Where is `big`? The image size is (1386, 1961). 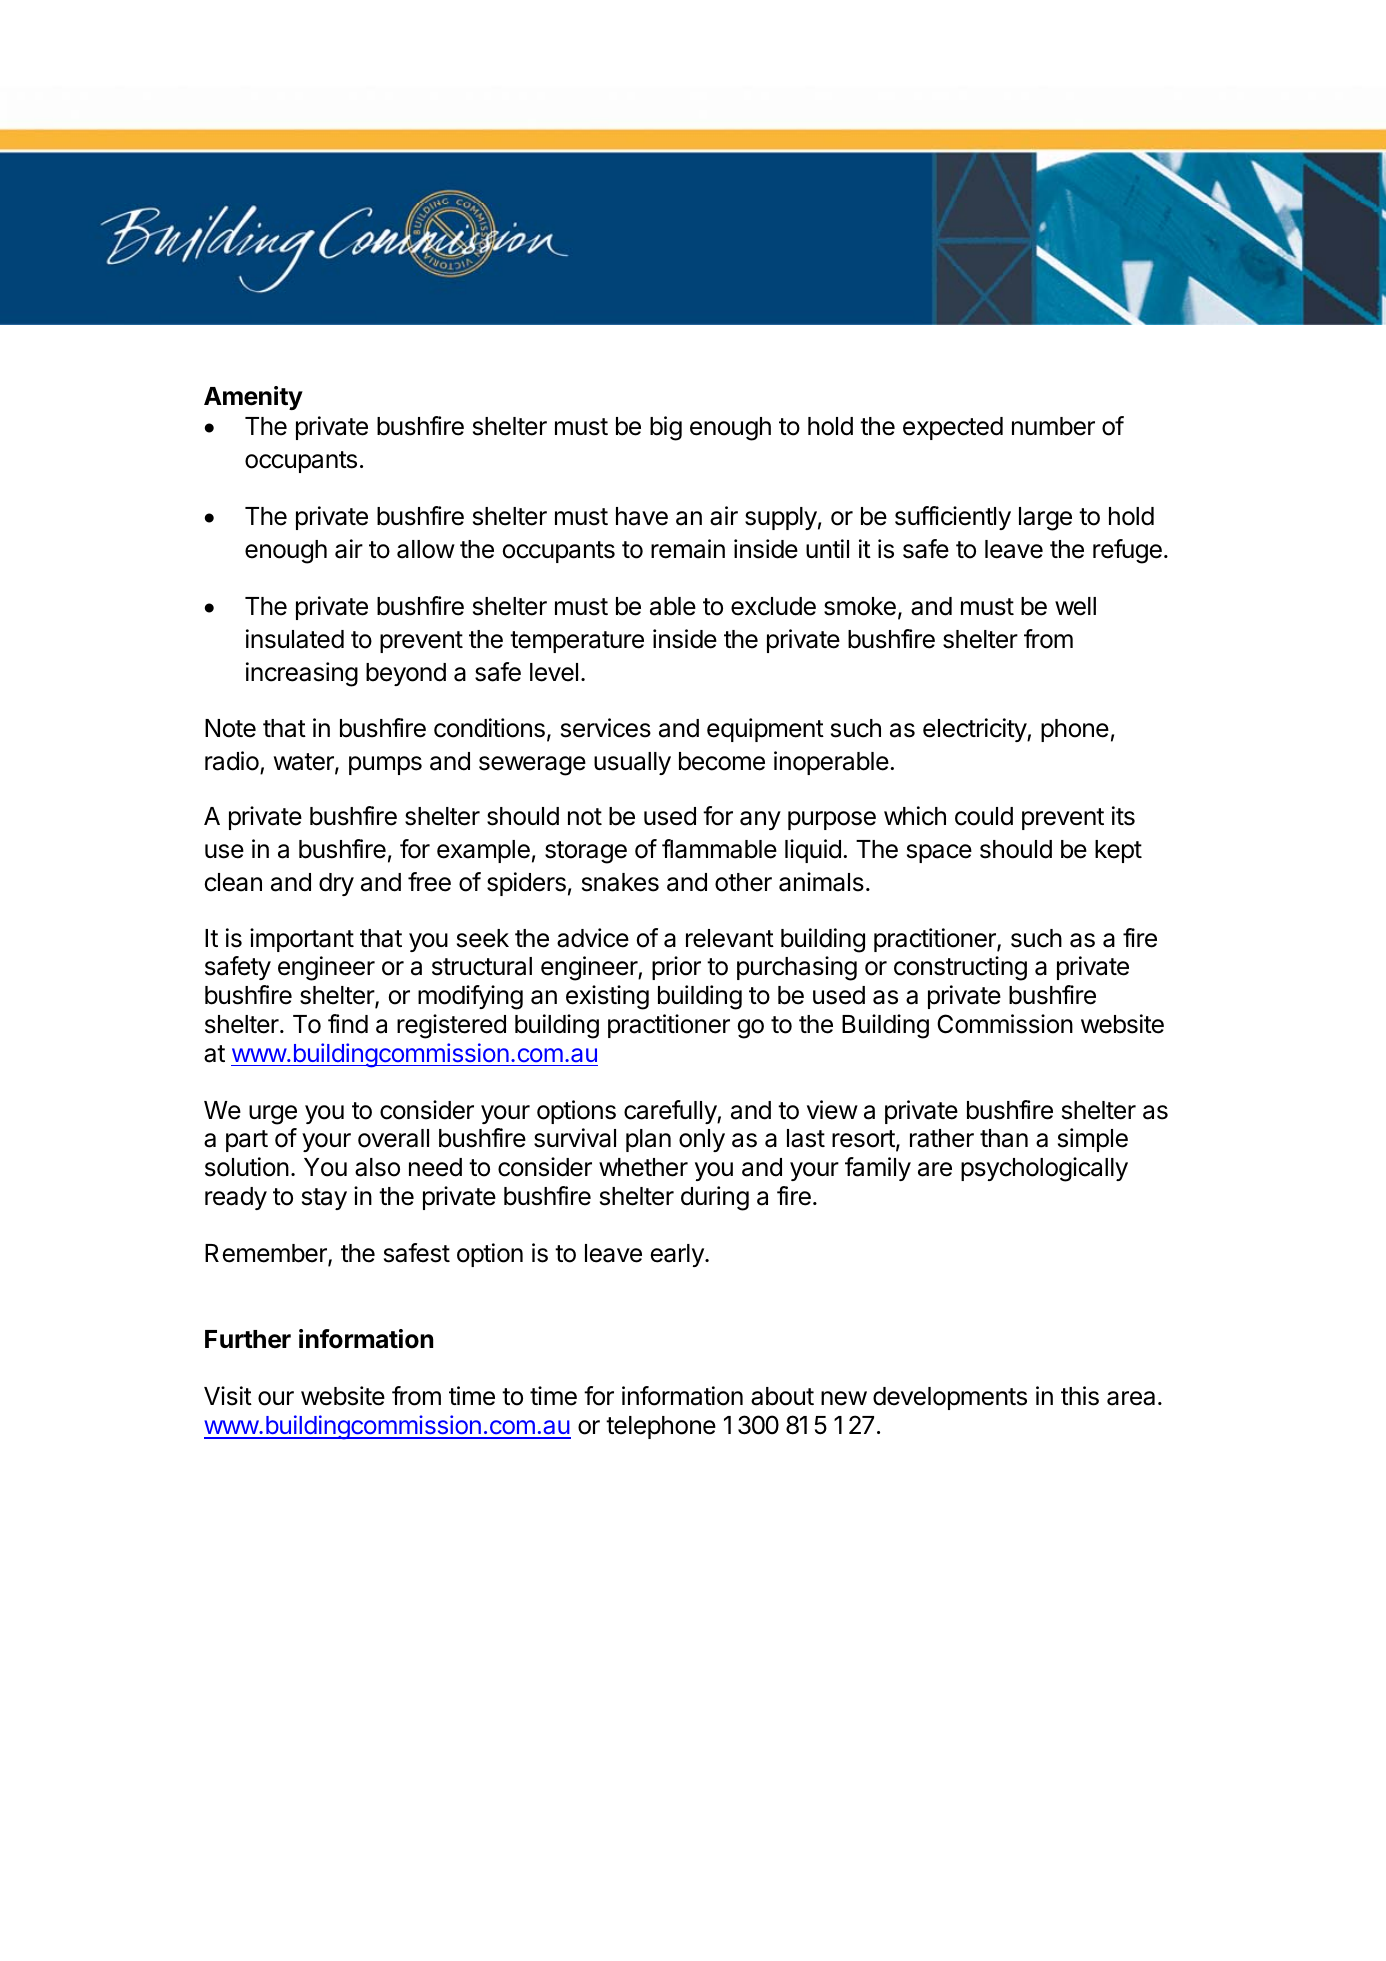 big is located at coordinates (666, 428).
